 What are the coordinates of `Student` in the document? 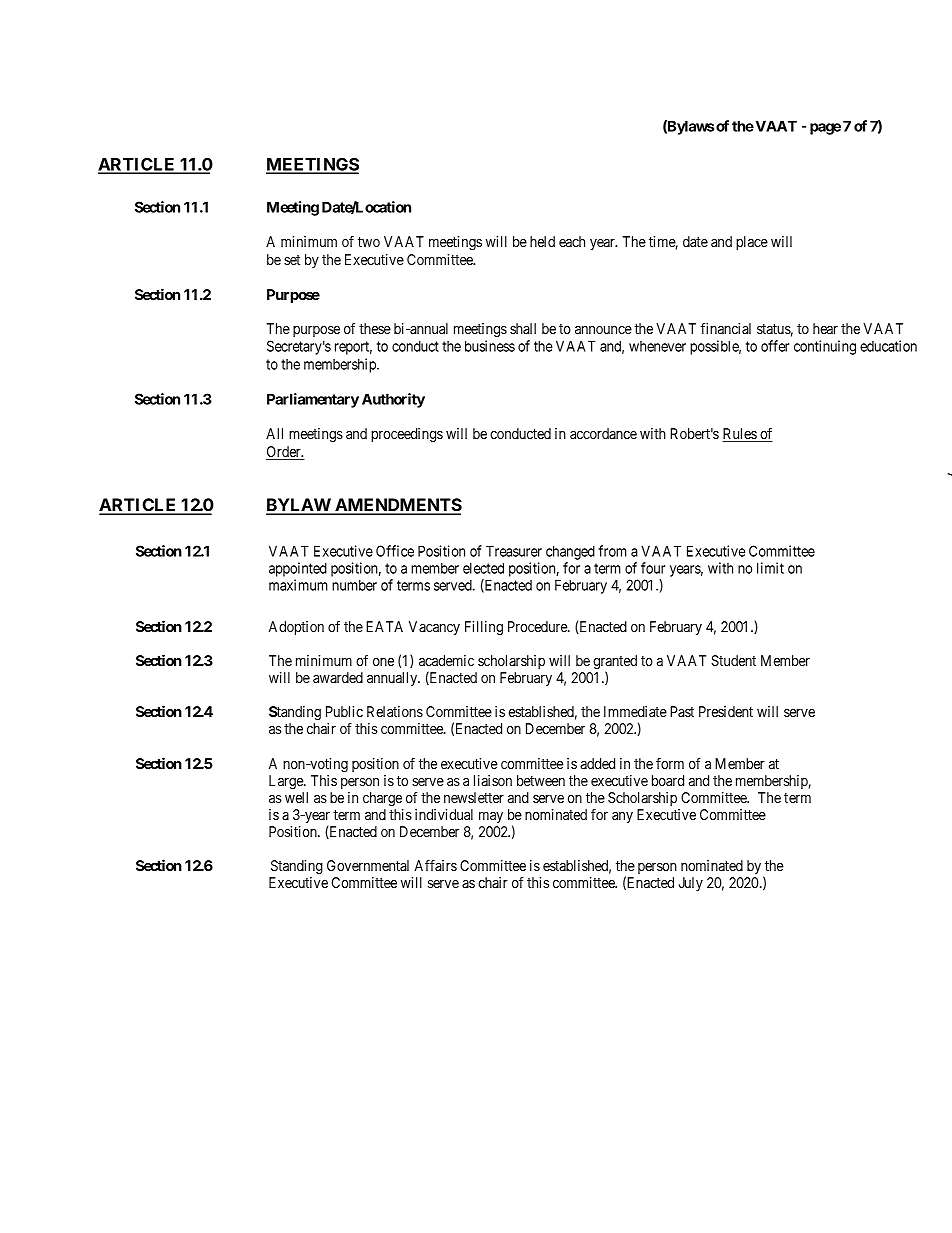 It's located at (733, 660).
